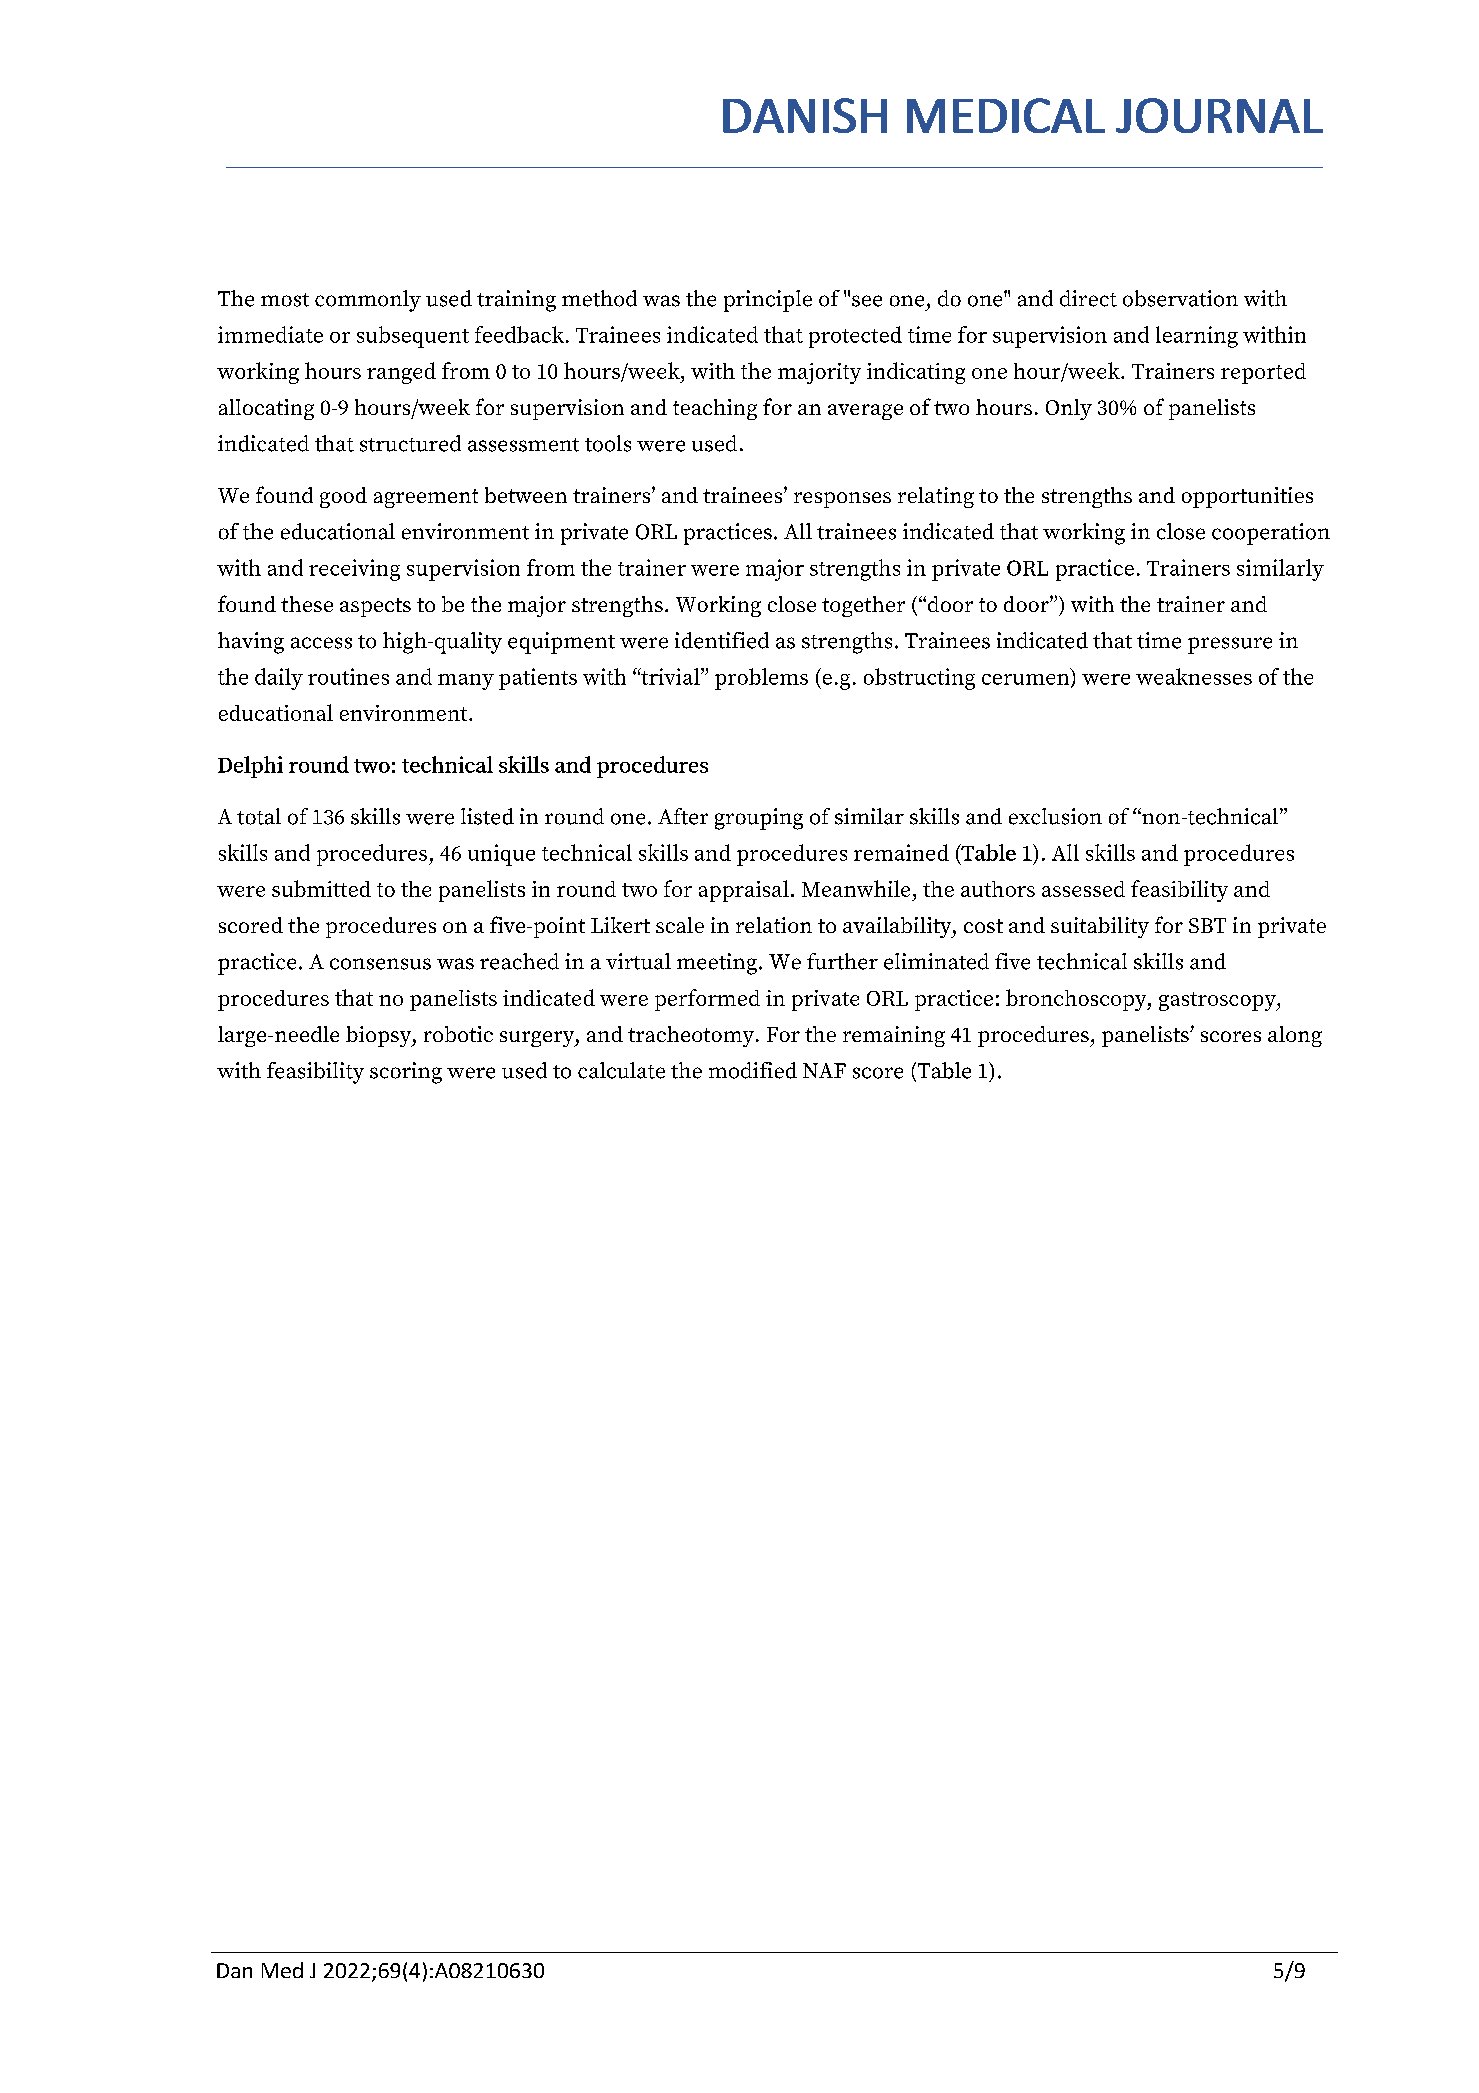 The width and height of the screenshot is (1479, 2093). Describe the element at coordinates (753, 1070) in the screenshot. I see `modified` at that location.
